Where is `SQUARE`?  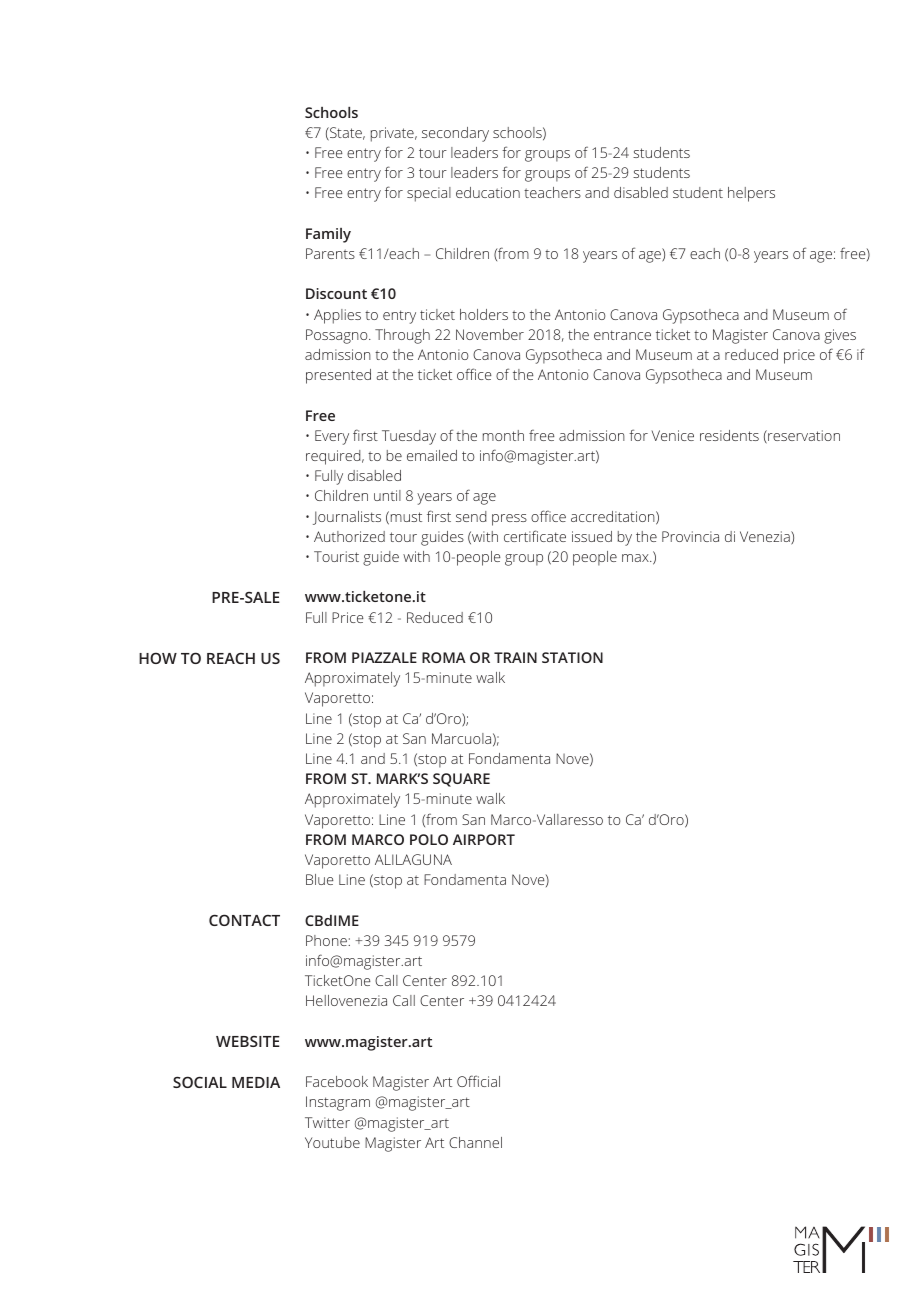
SQUARE is located at coordinates (461, 780).
